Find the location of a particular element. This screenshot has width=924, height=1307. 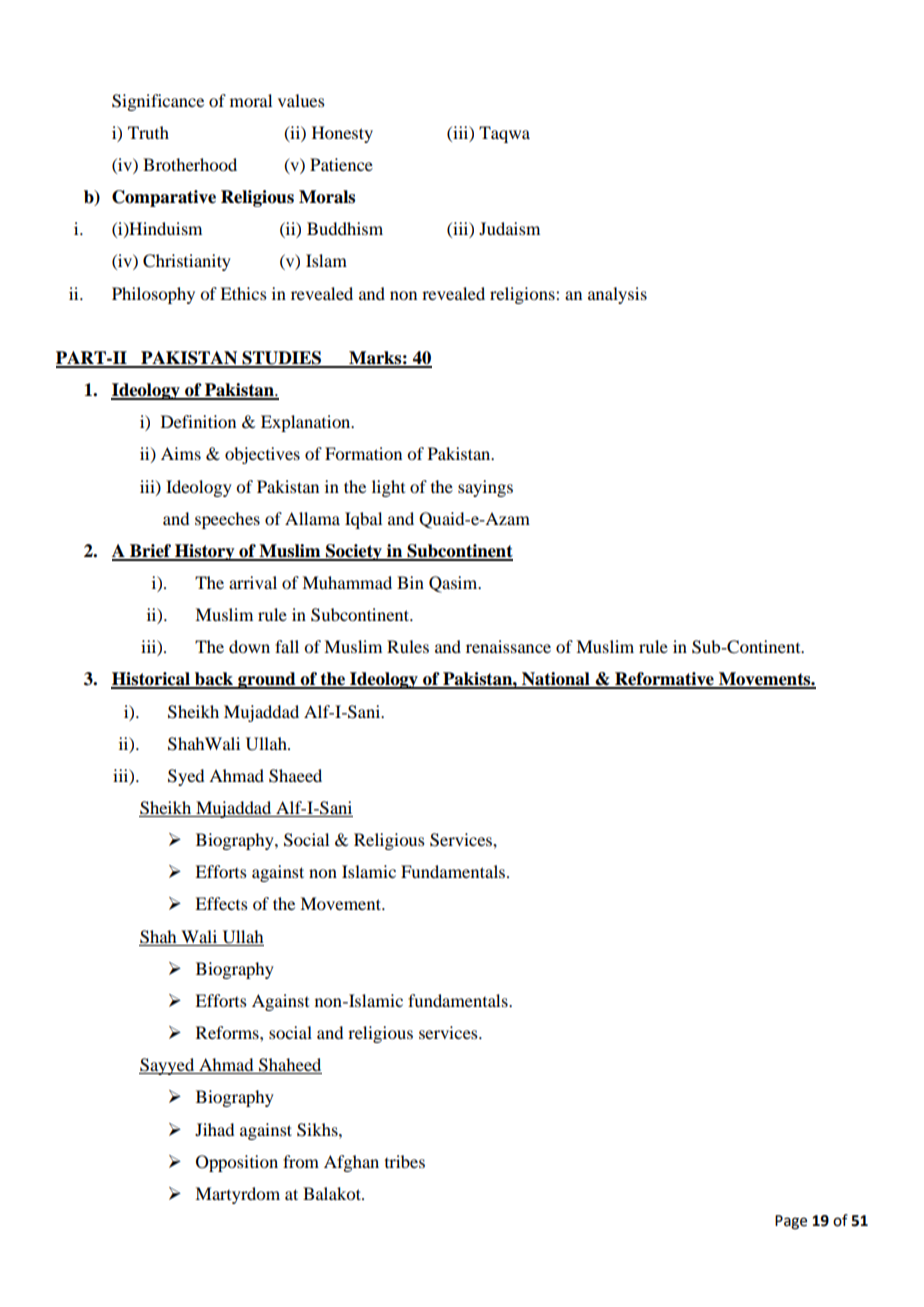

analysis is located at coordinates (617, 295).
